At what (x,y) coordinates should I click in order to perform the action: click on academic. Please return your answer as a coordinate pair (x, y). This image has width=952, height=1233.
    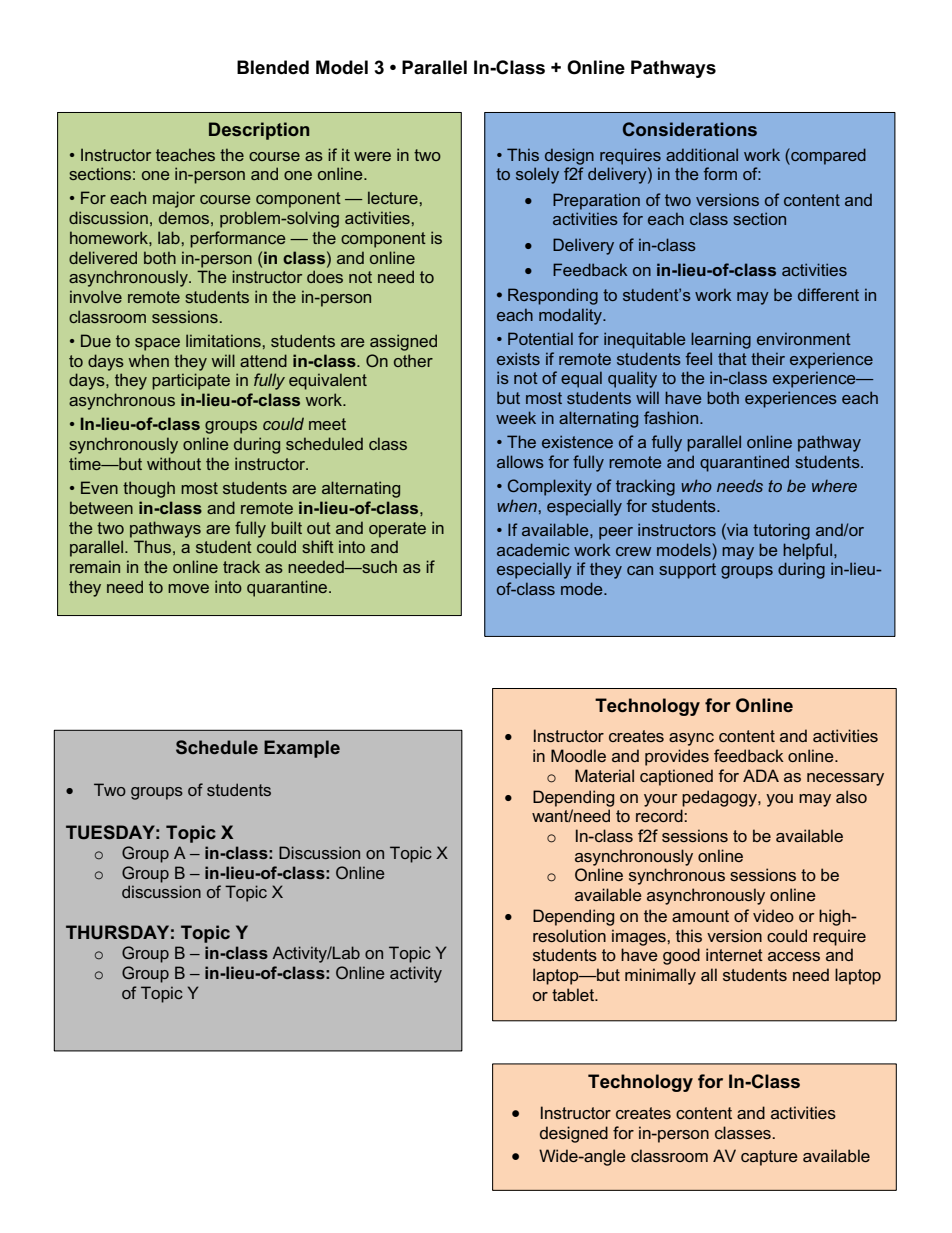
    Looking at the image, I should click on (533, 549).
